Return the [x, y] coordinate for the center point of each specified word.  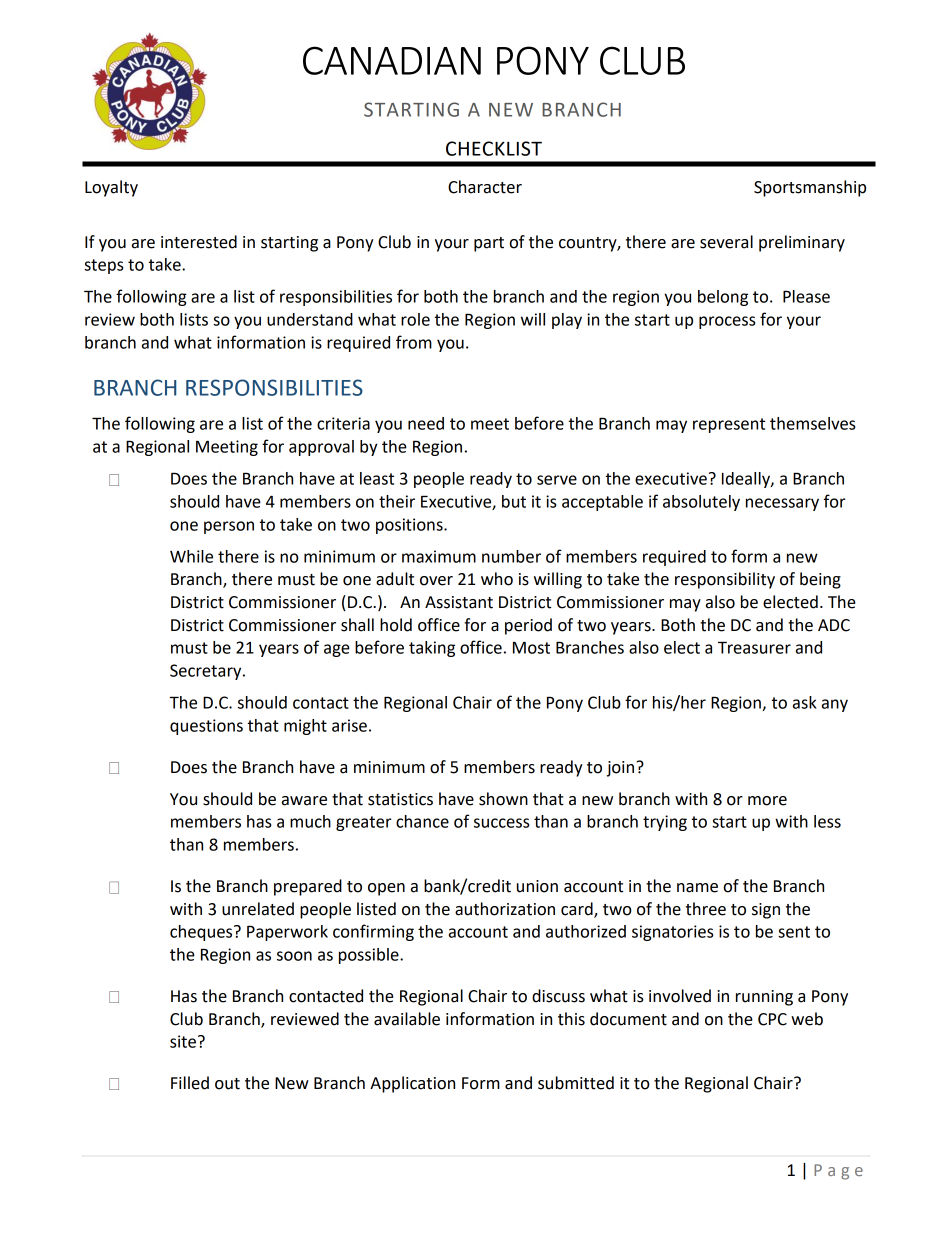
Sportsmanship [810, 188]
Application [412, 1084]
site [183, 1041]
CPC [772, 1019]
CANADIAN [392, 60]
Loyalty [111, 188]
